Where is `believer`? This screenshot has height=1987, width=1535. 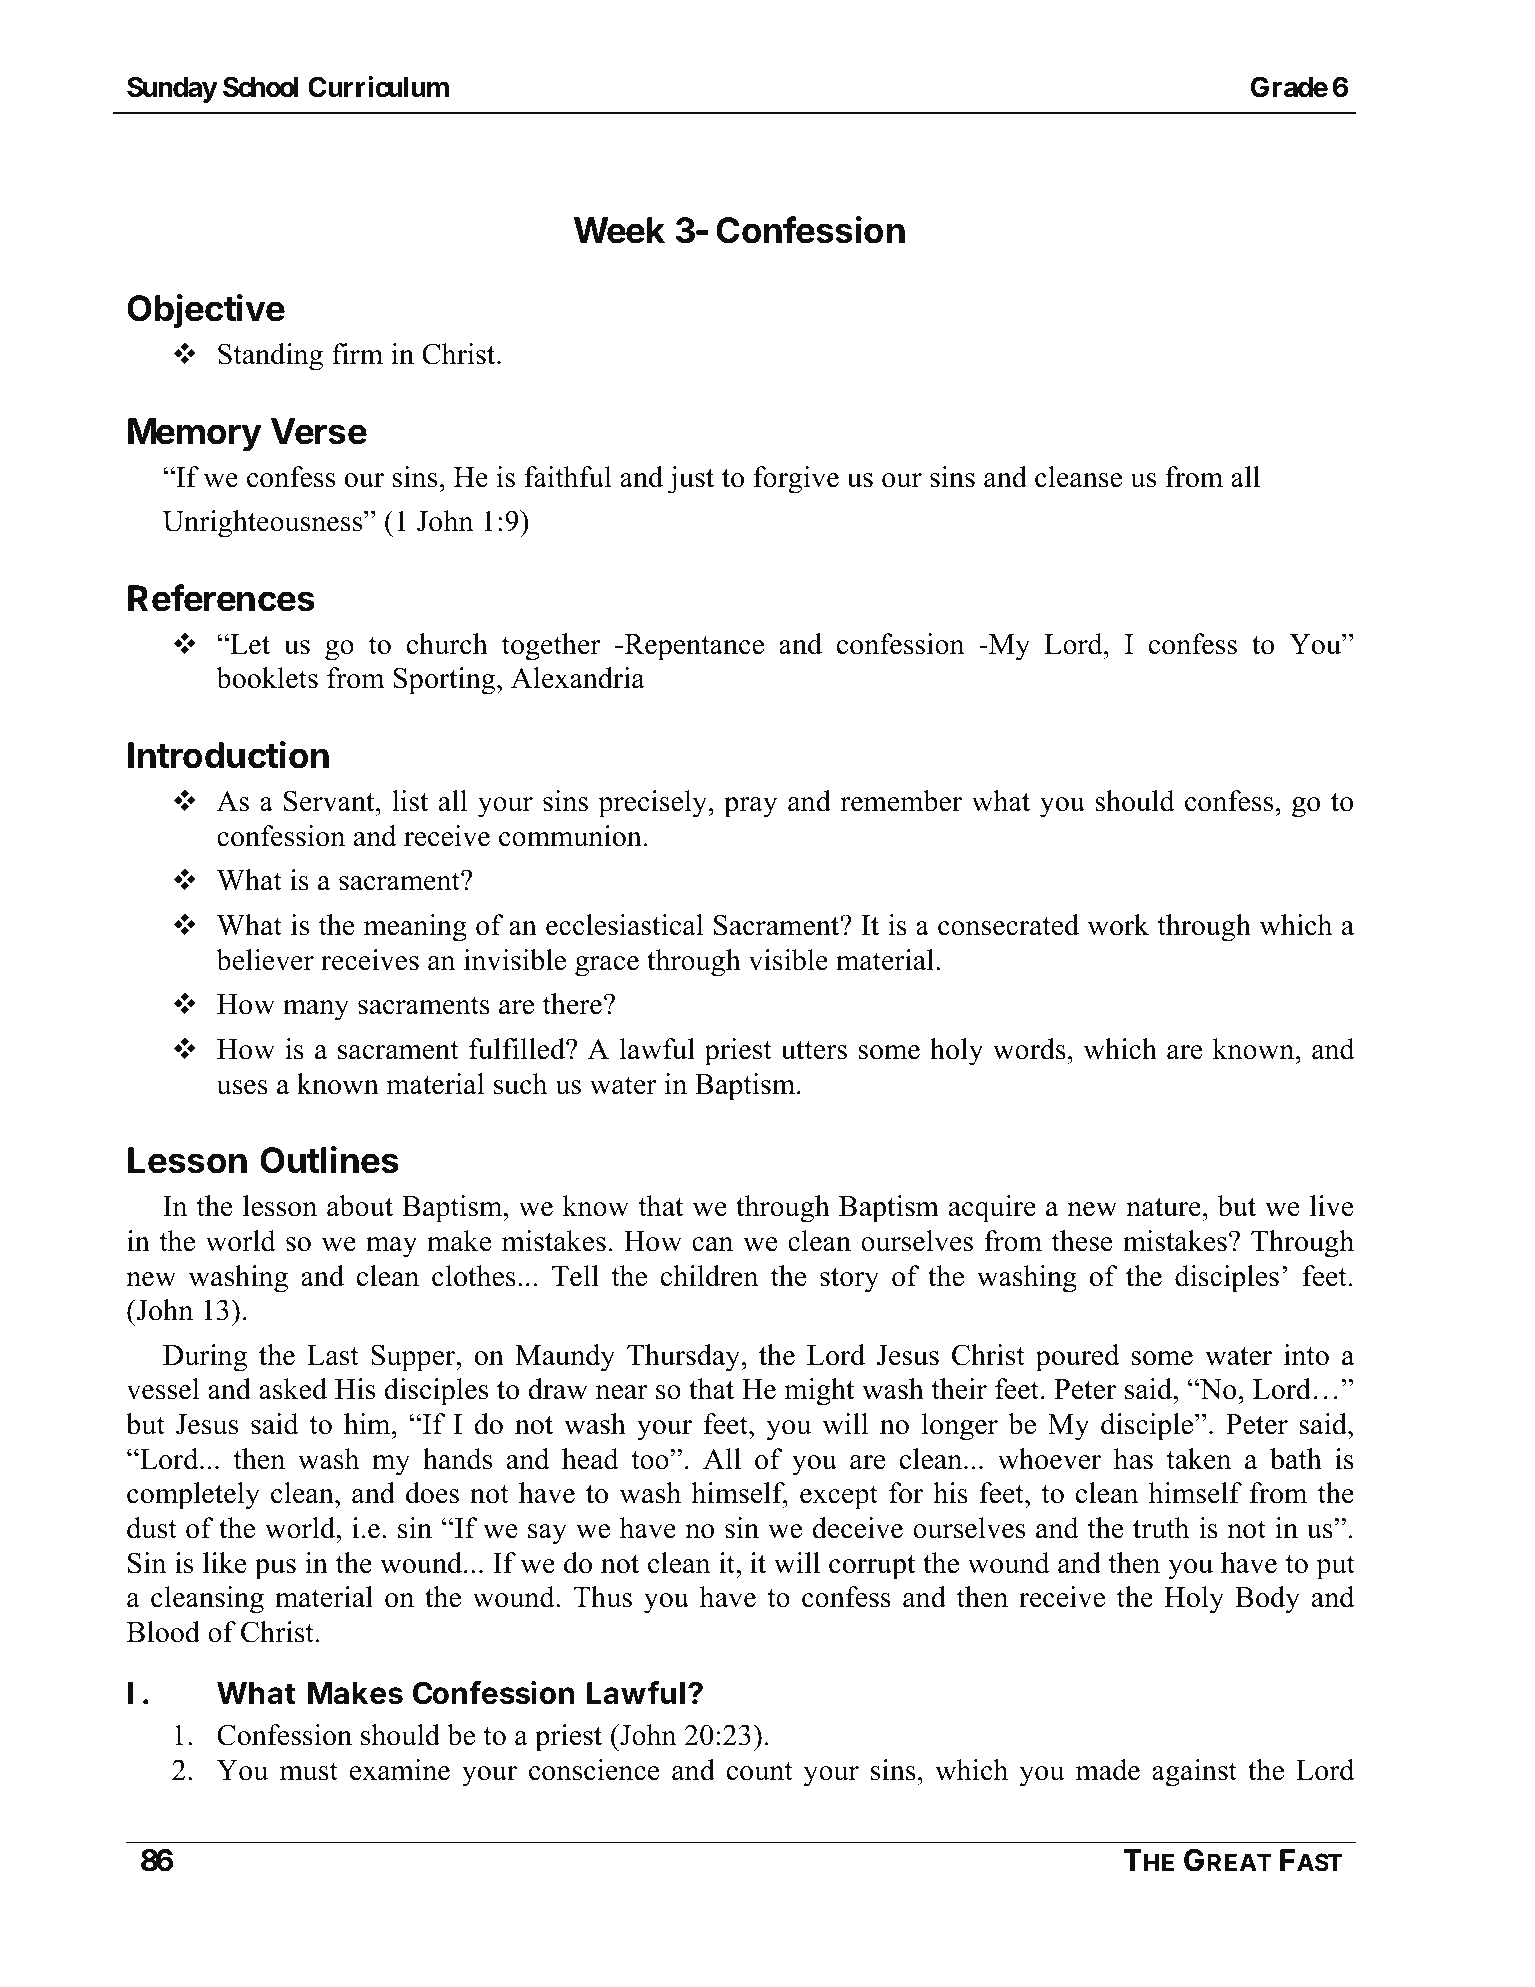 believer is located at coordinates (265, 960).
